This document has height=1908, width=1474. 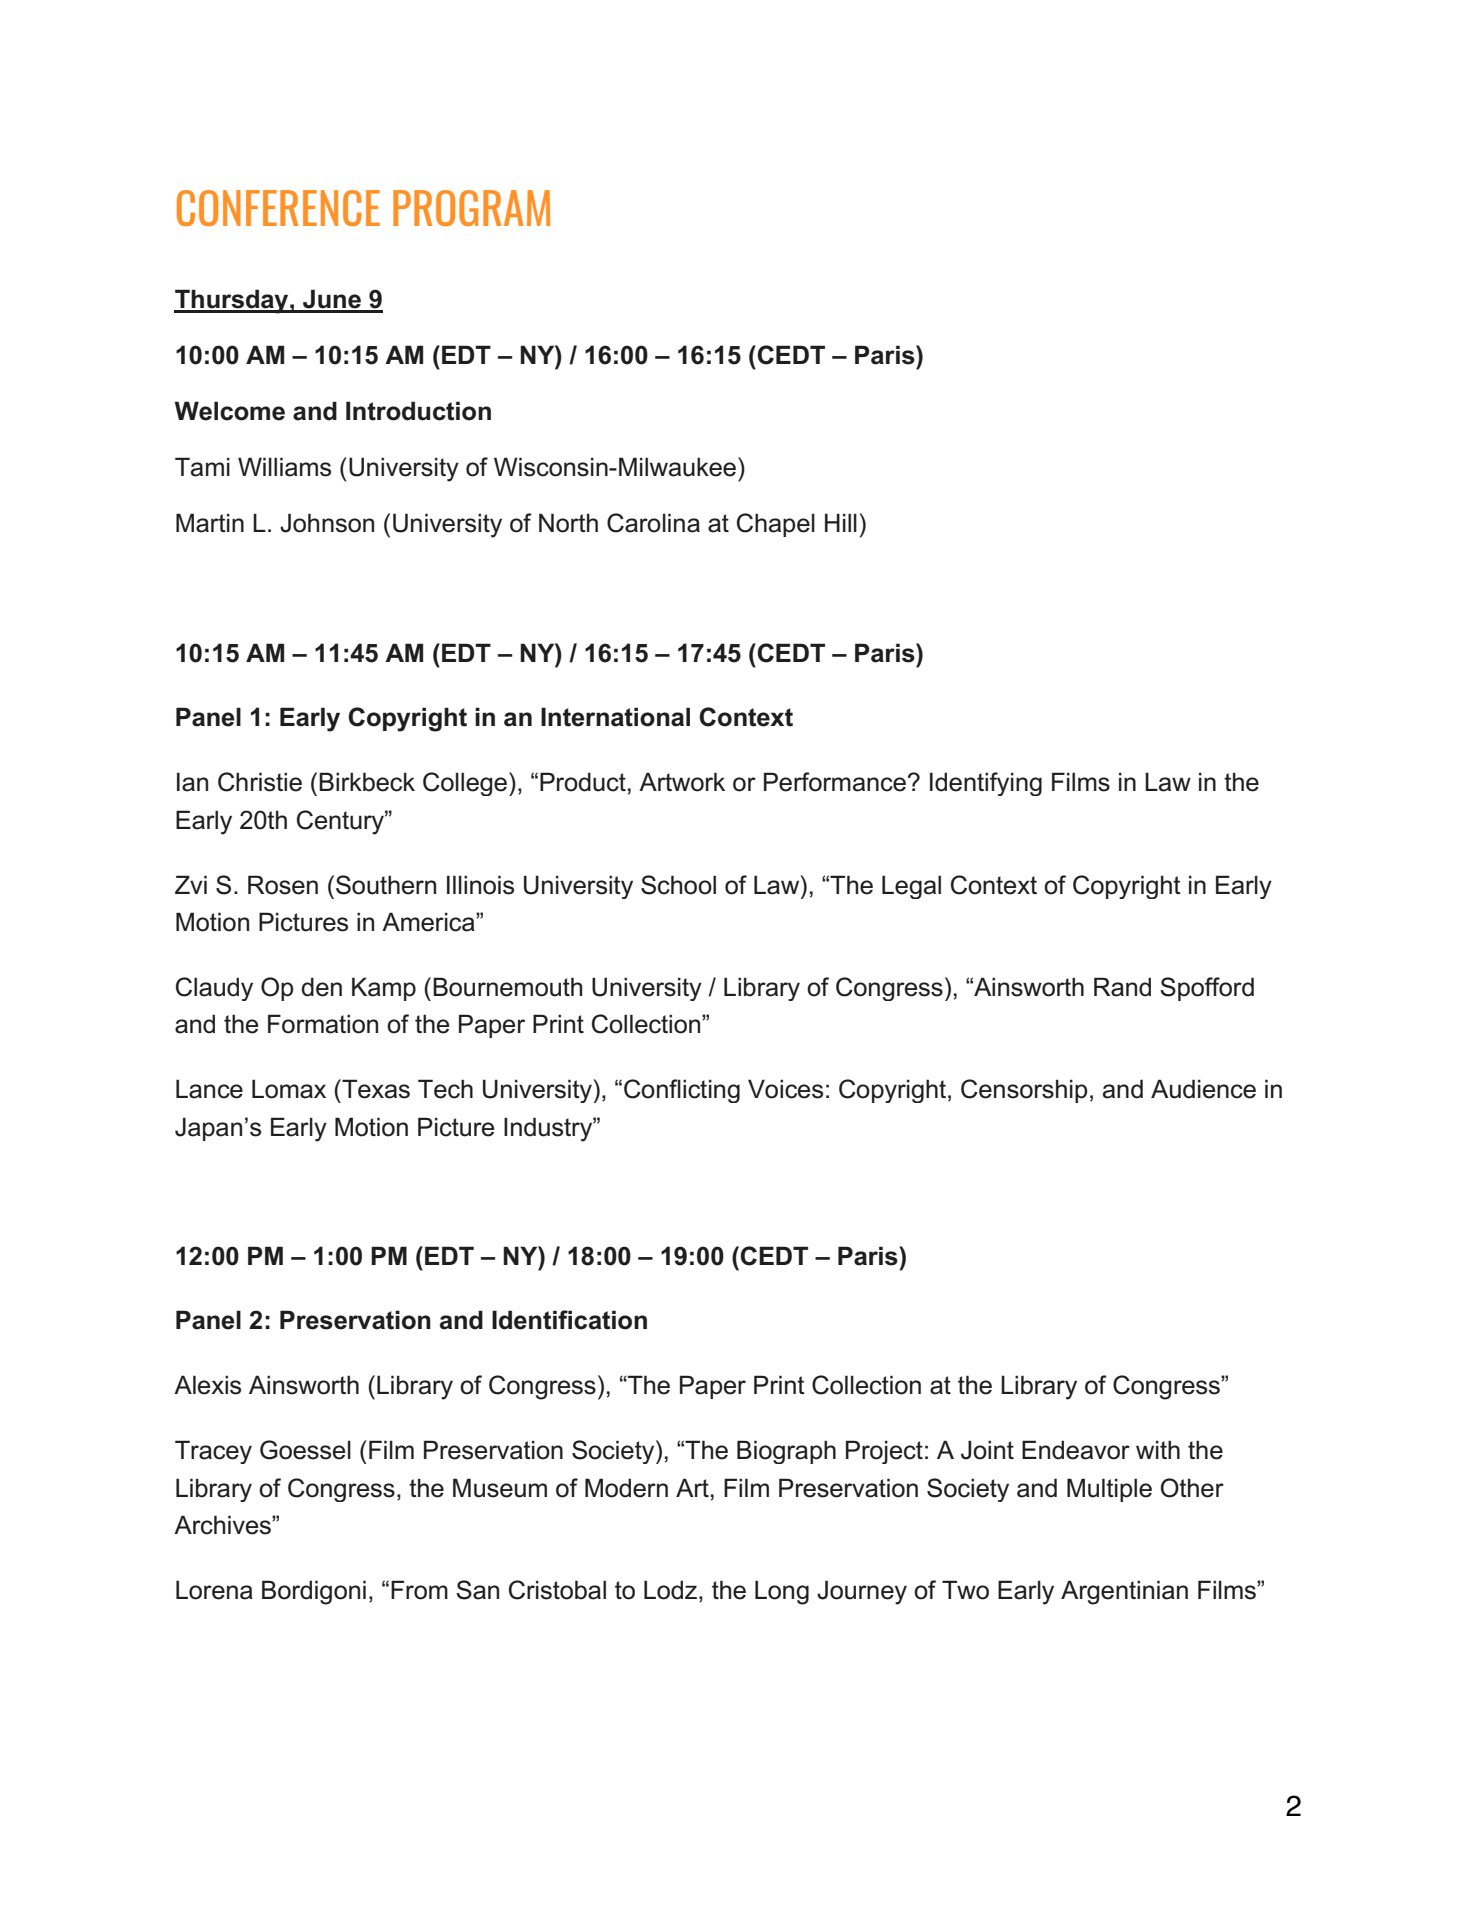 What do you see at coordinates (223, 1525) in the document?
I see `Archives` at bounding box center [223, 1525].
